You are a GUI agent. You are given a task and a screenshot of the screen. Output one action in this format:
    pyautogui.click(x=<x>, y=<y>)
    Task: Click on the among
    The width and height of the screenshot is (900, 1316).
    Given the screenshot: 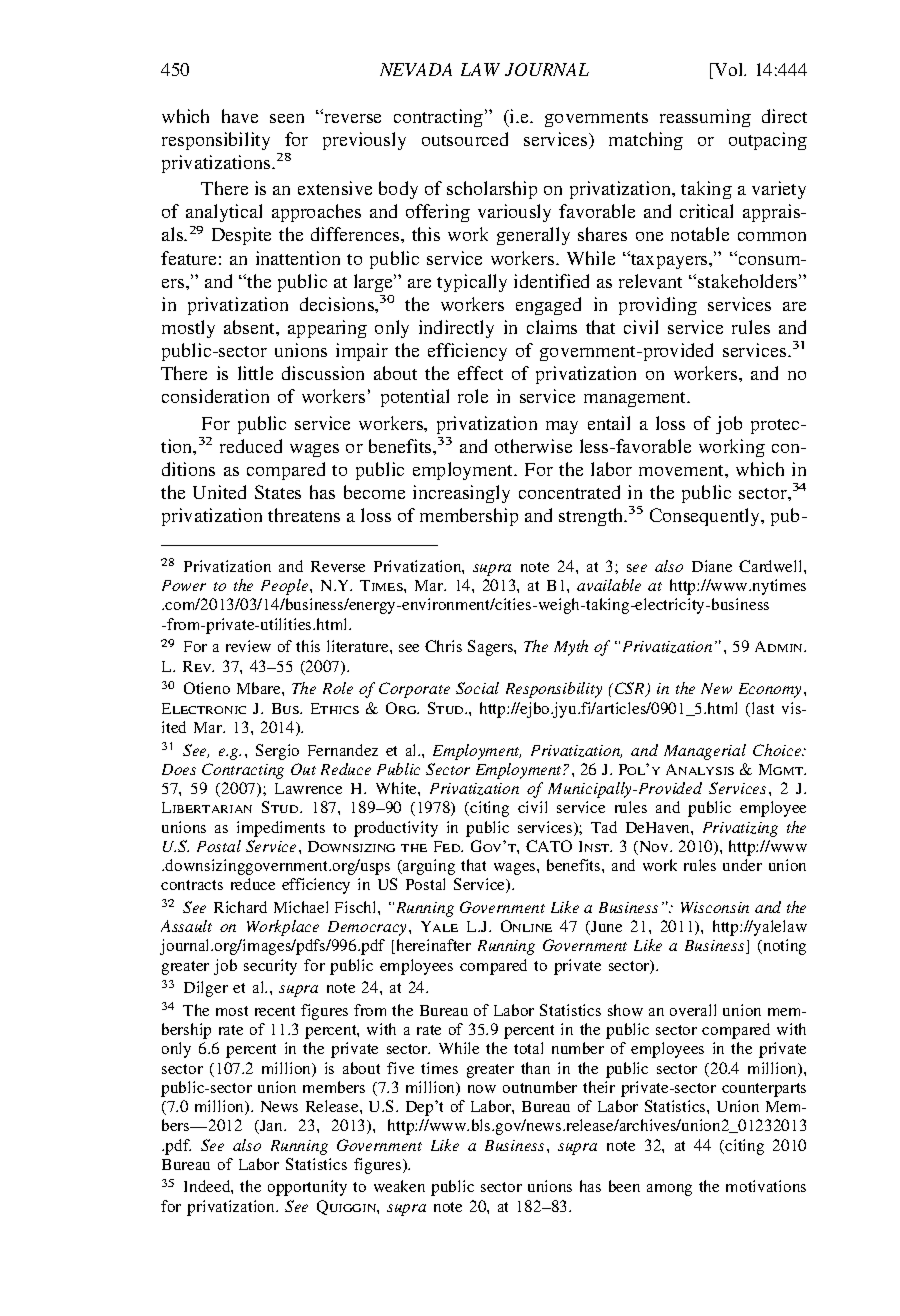 What is the action you would take?
    pyautogui.click(x=669, y=1190)
